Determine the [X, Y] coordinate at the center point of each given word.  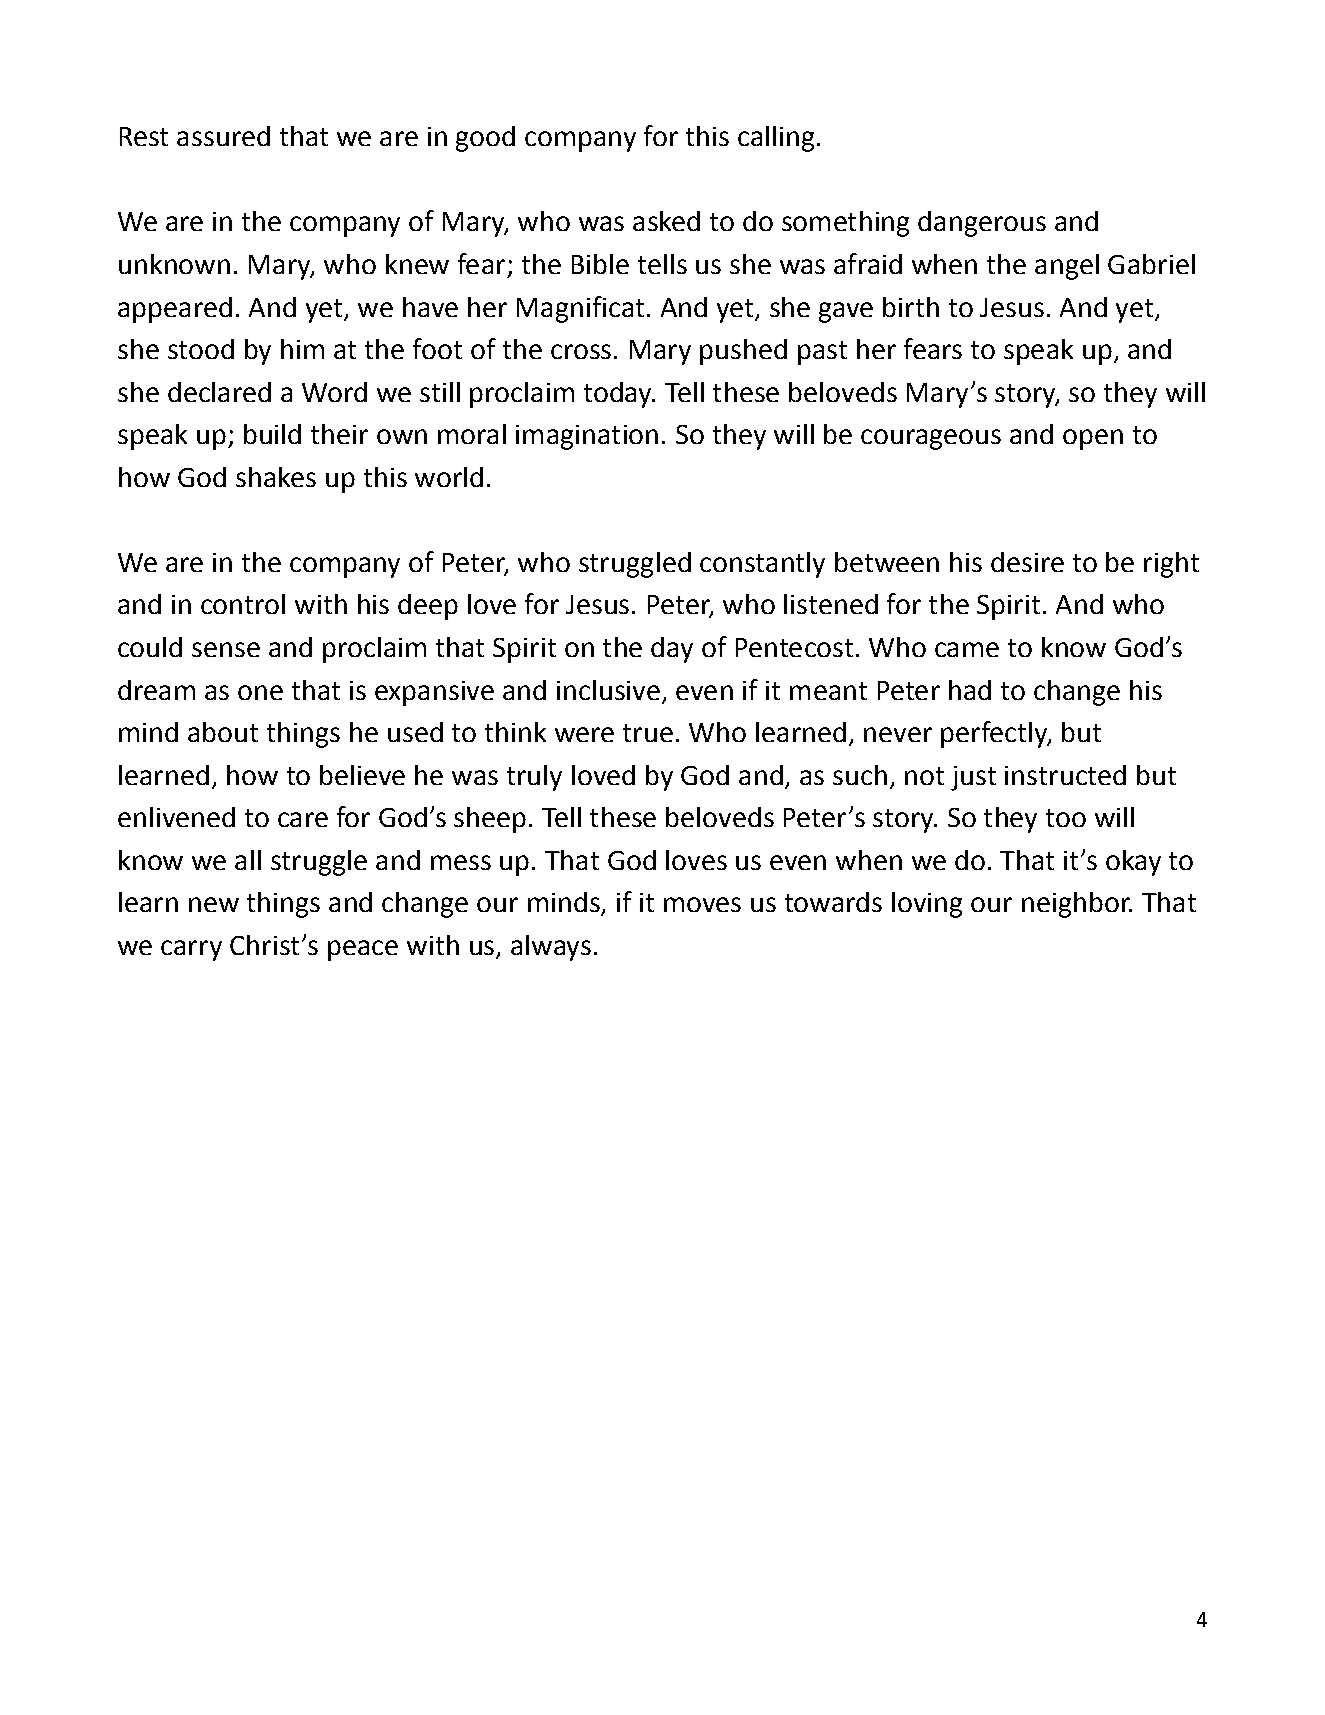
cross [581, 351]
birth [911, 307]
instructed [1065, 775]
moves [702, 904]
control [243, 604]
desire [1027, 562]
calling [776, 139]
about [223, 732]
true [648, 733]
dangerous [982, 224]
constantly [762, 565]
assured [223, 136]
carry [191, 950]
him [302, 349]
